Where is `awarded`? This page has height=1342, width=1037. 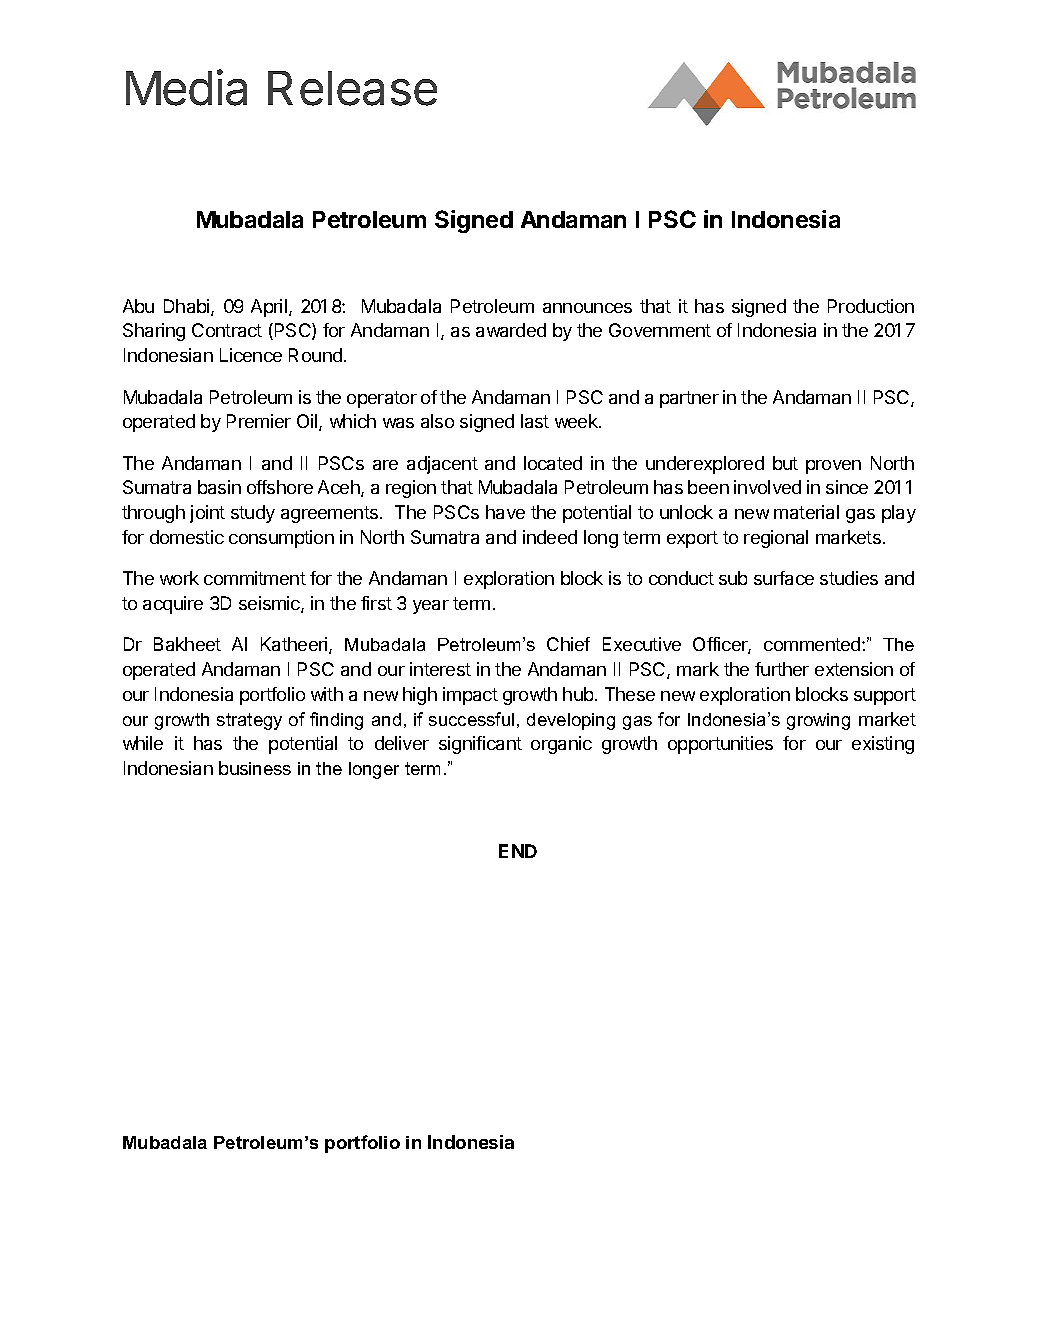
awarded is located at coordinates (511, 330).
